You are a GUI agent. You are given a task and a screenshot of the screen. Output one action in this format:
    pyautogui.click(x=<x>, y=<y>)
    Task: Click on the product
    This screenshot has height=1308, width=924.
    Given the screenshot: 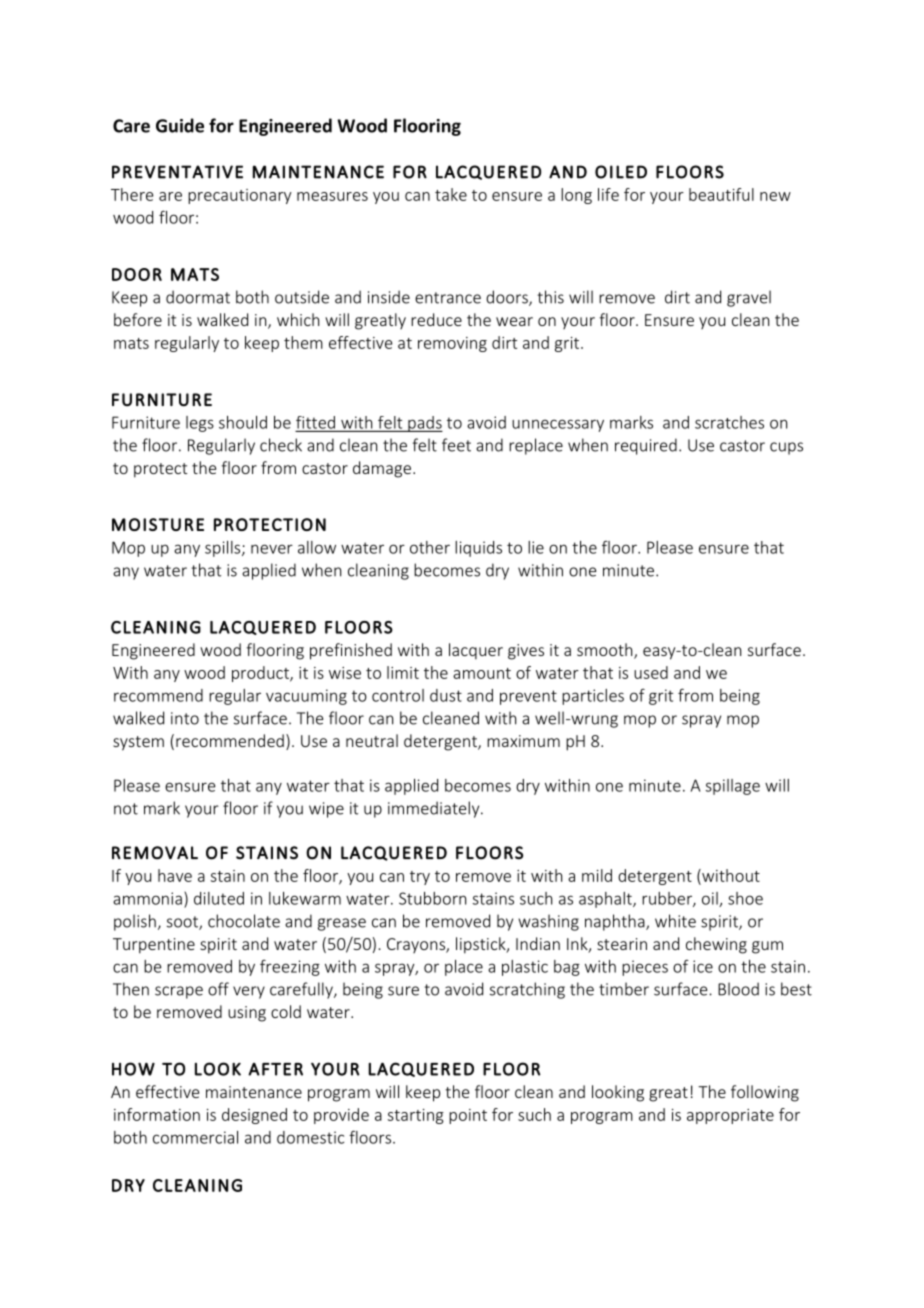 What is the action you would take?
    pyautogui.click(x=261, y=674)
